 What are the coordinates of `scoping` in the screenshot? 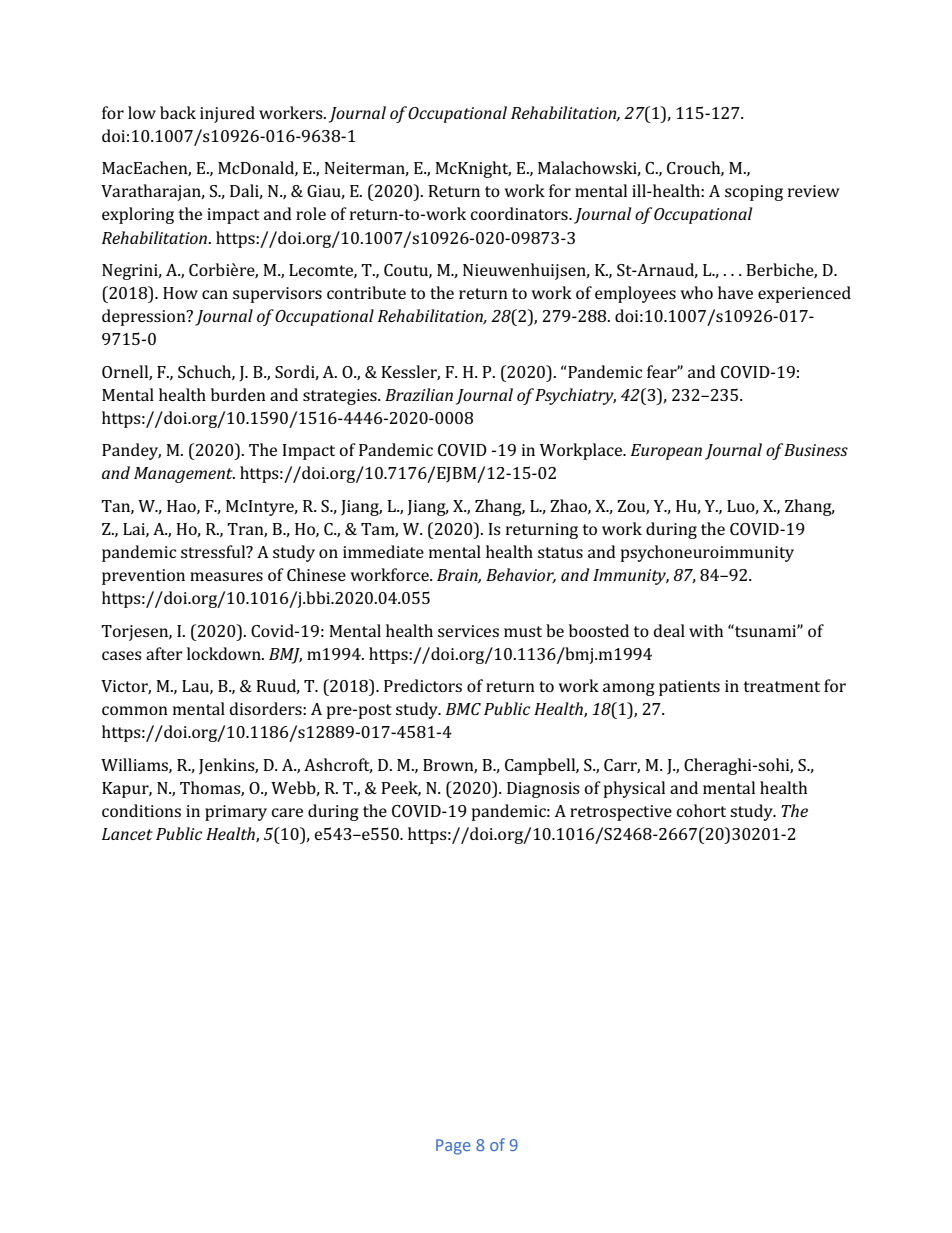 It's located at (754, 193).
